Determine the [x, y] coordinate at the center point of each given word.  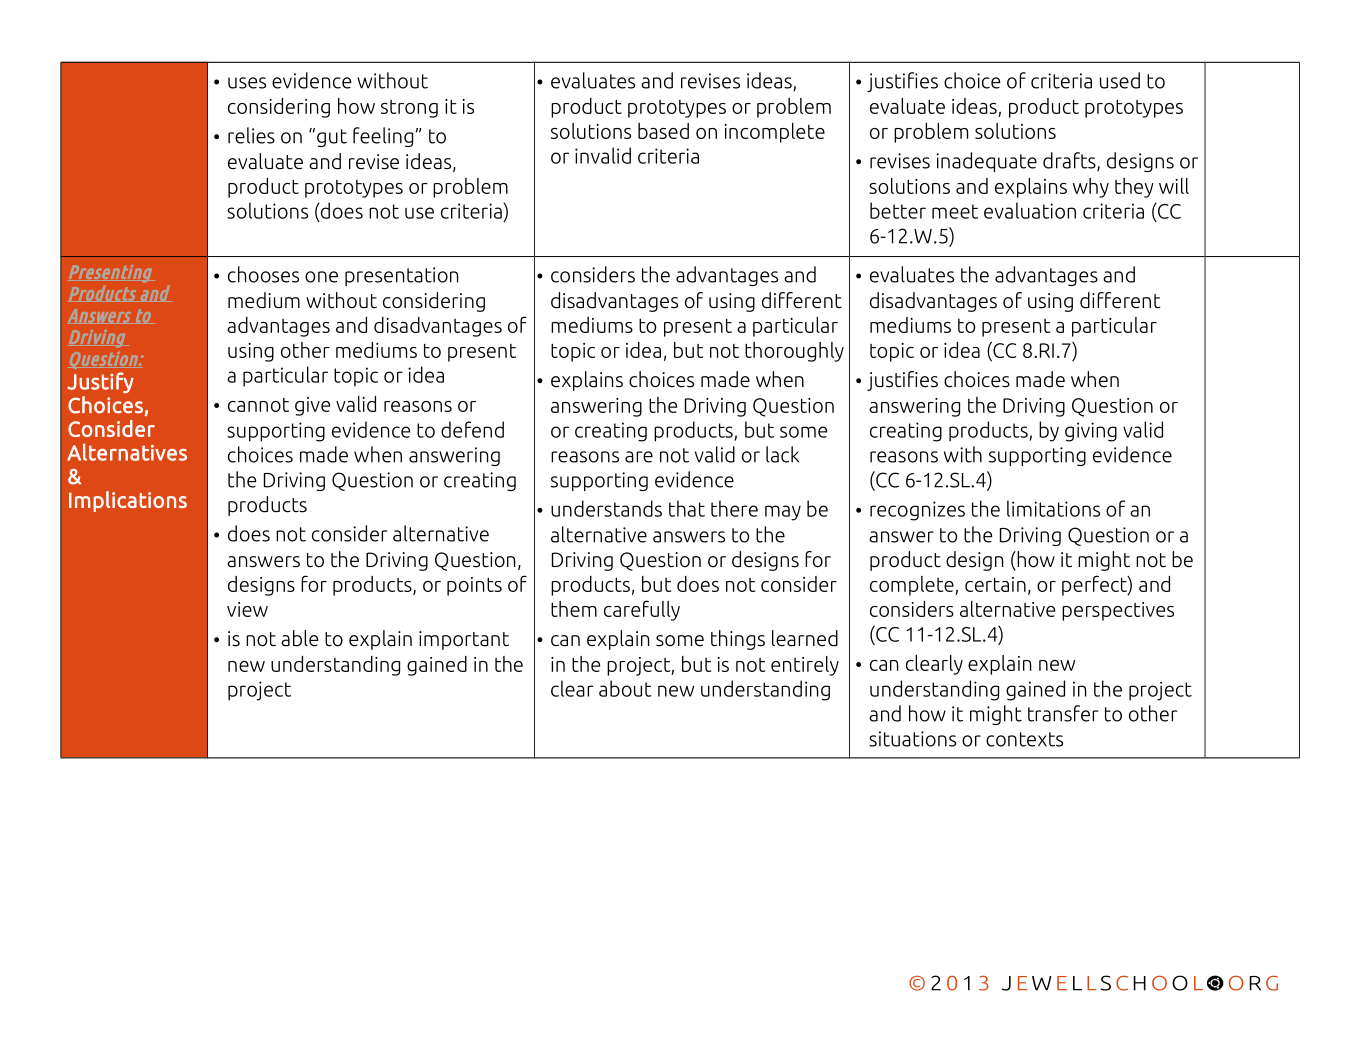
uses [247, 83]
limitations [1053, 508]
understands [606, 508]
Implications [128, 501]
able [299, 638]
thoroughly [794, 352]
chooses [263, 274]
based [663, 131]
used [1120, 80]
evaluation [1030, 210]
